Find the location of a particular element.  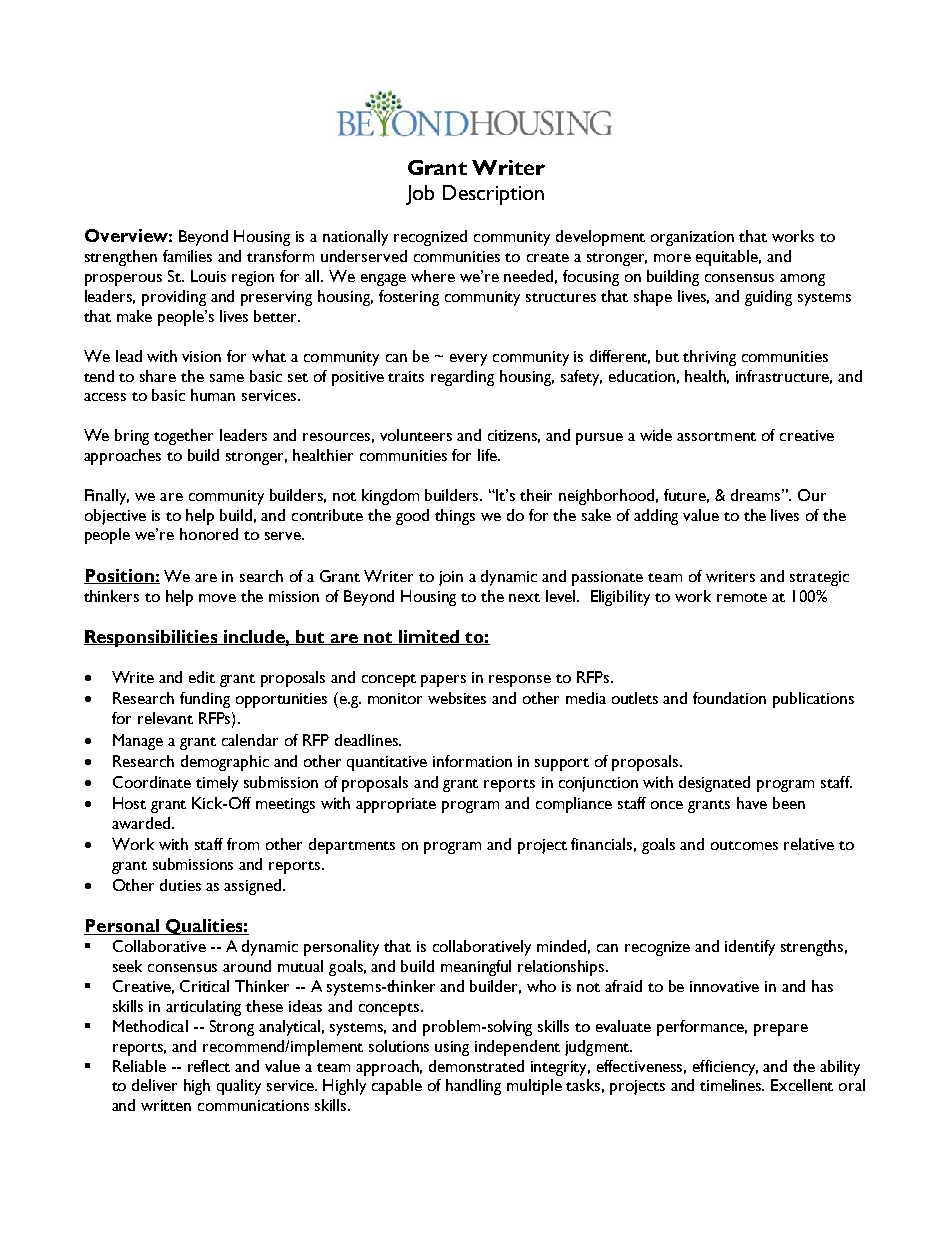

Responsibilities is located at coordinates (152, 638).
